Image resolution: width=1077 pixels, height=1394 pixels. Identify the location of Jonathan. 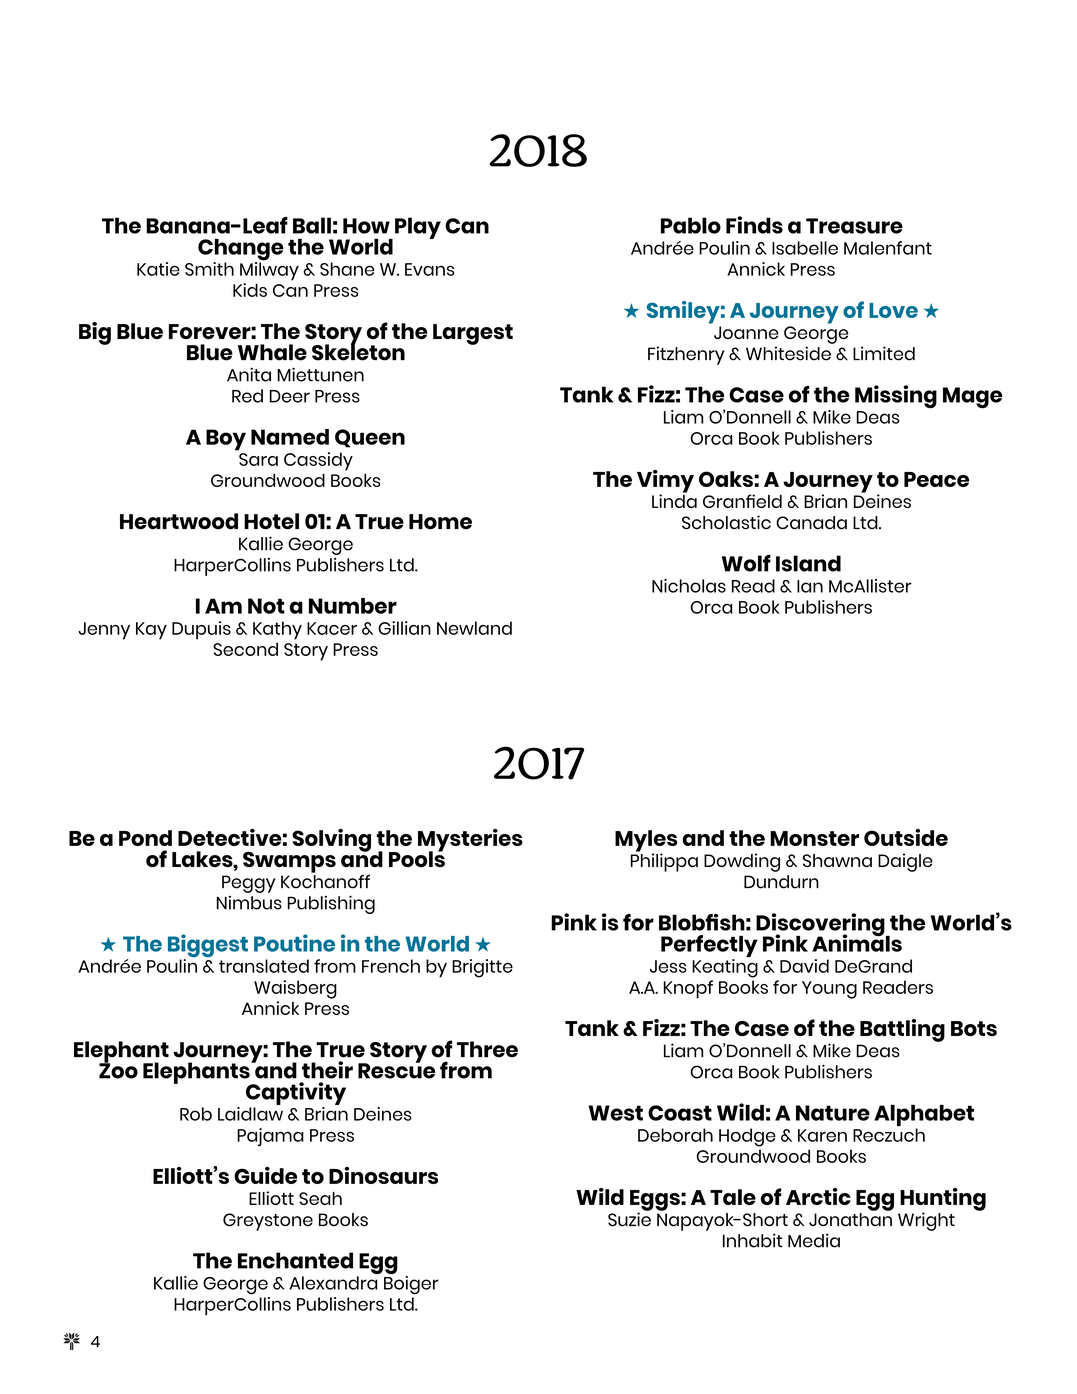
(850, 1220).
